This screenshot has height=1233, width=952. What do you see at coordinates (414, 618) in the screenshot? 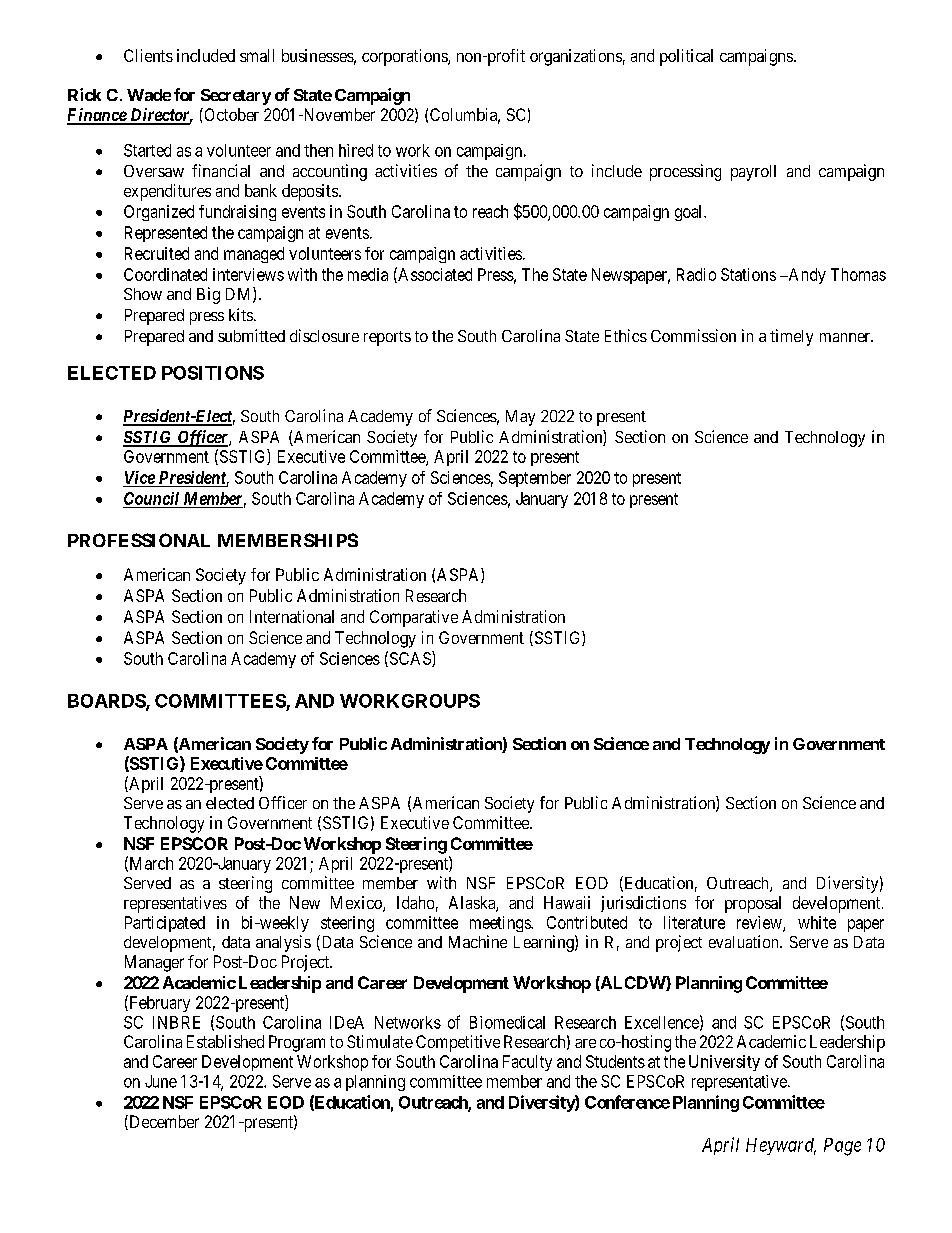
I see `Comparative` at bounding box center [414, 618].
